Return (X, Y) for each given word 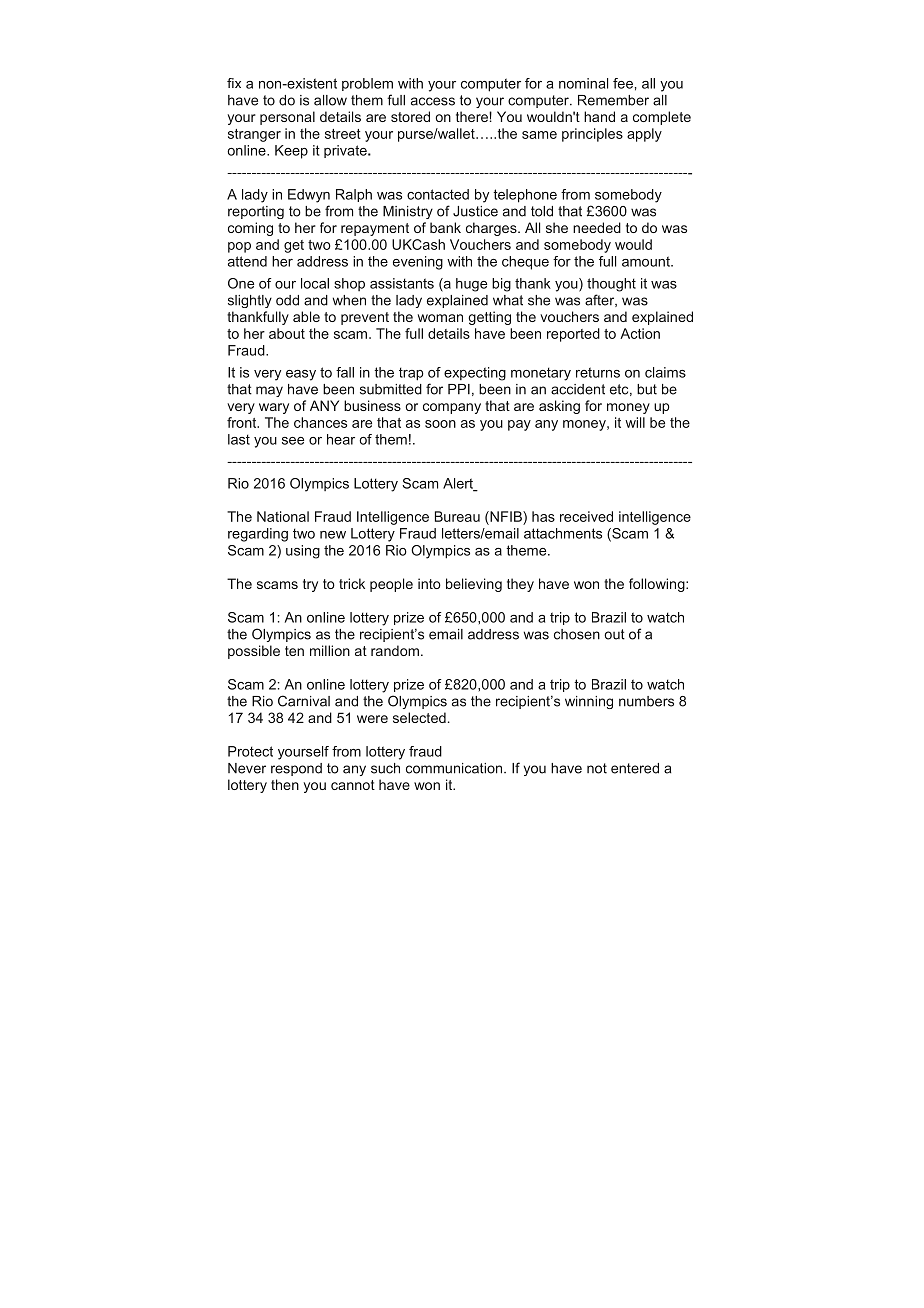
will (635, 422)
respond (296, 769)
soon (440, 424)
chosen (577, 634)
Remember (613, 100)
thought (611, 285)
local (315, 283)
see (293, 441)
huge (471, 285)
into (429, 583)
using (303, 552)
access (433, 101)
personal (287, 118)
